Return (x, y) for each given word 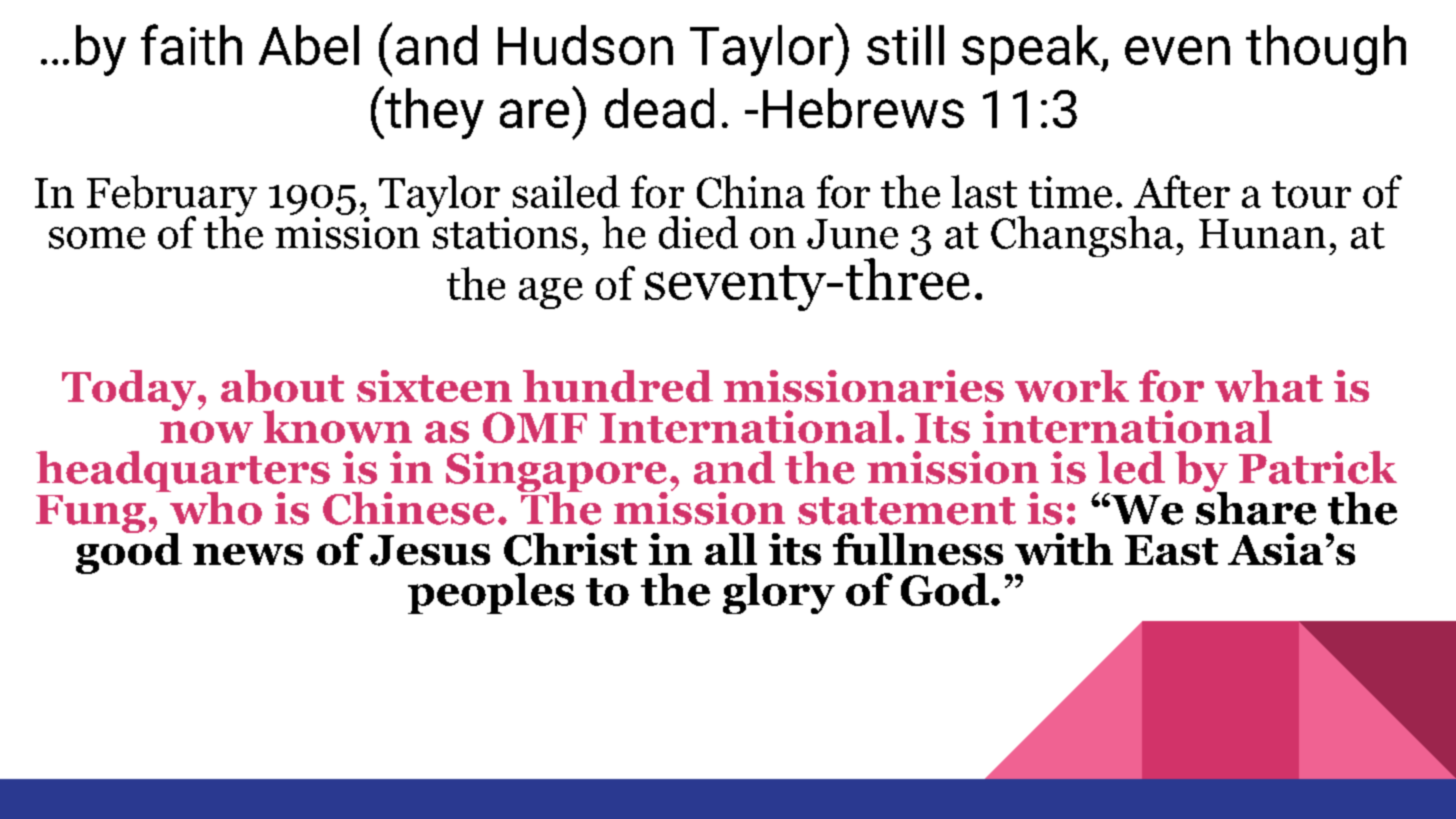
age (551, 293)
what (1269, 386)
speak (1032, 50)
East (1171, 550)
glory (779, 593)
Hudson (585, 45)
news (248, 554)
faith (191, 44)
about (282, 386)
